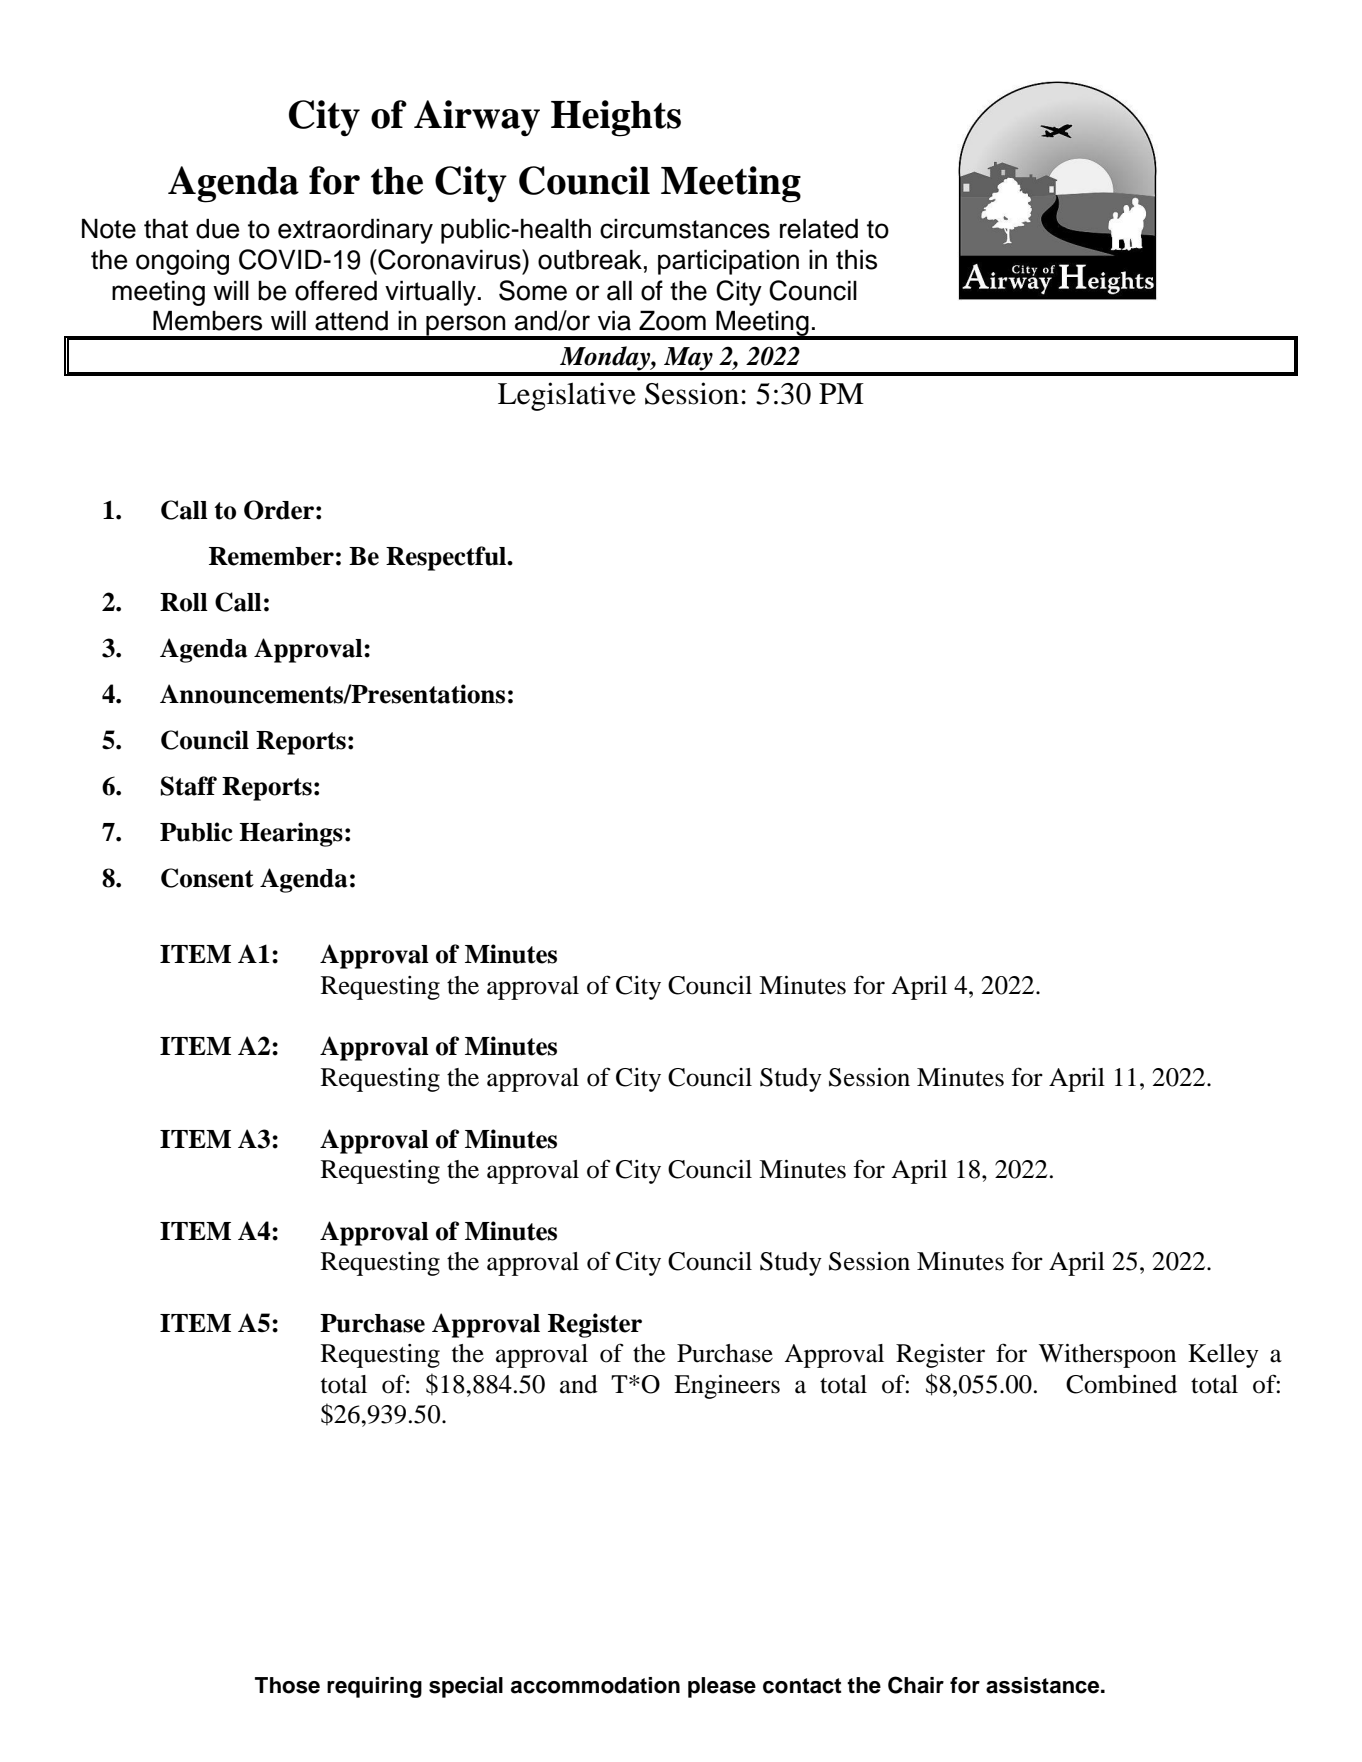  I want to click on Remember, so click(271, 556).
